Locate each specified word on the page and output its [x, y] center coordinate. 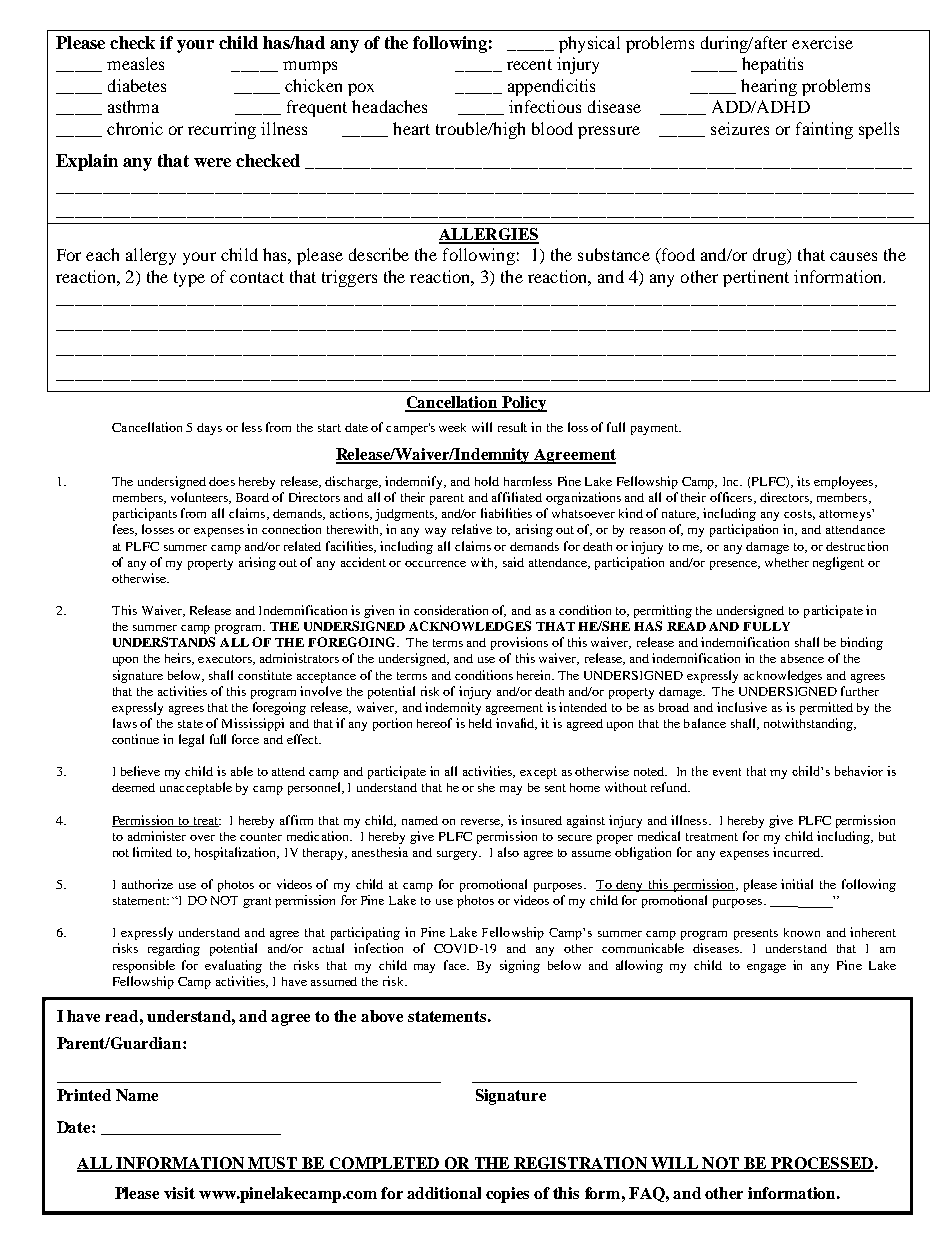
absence [802, 658]
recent [529, 64]
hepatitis [772, 65]
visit [179, 1193]
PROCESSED [821, 1164]
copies [507, 1195]
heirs [179, 659]
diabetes [137, 85]
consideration [451, 610]
